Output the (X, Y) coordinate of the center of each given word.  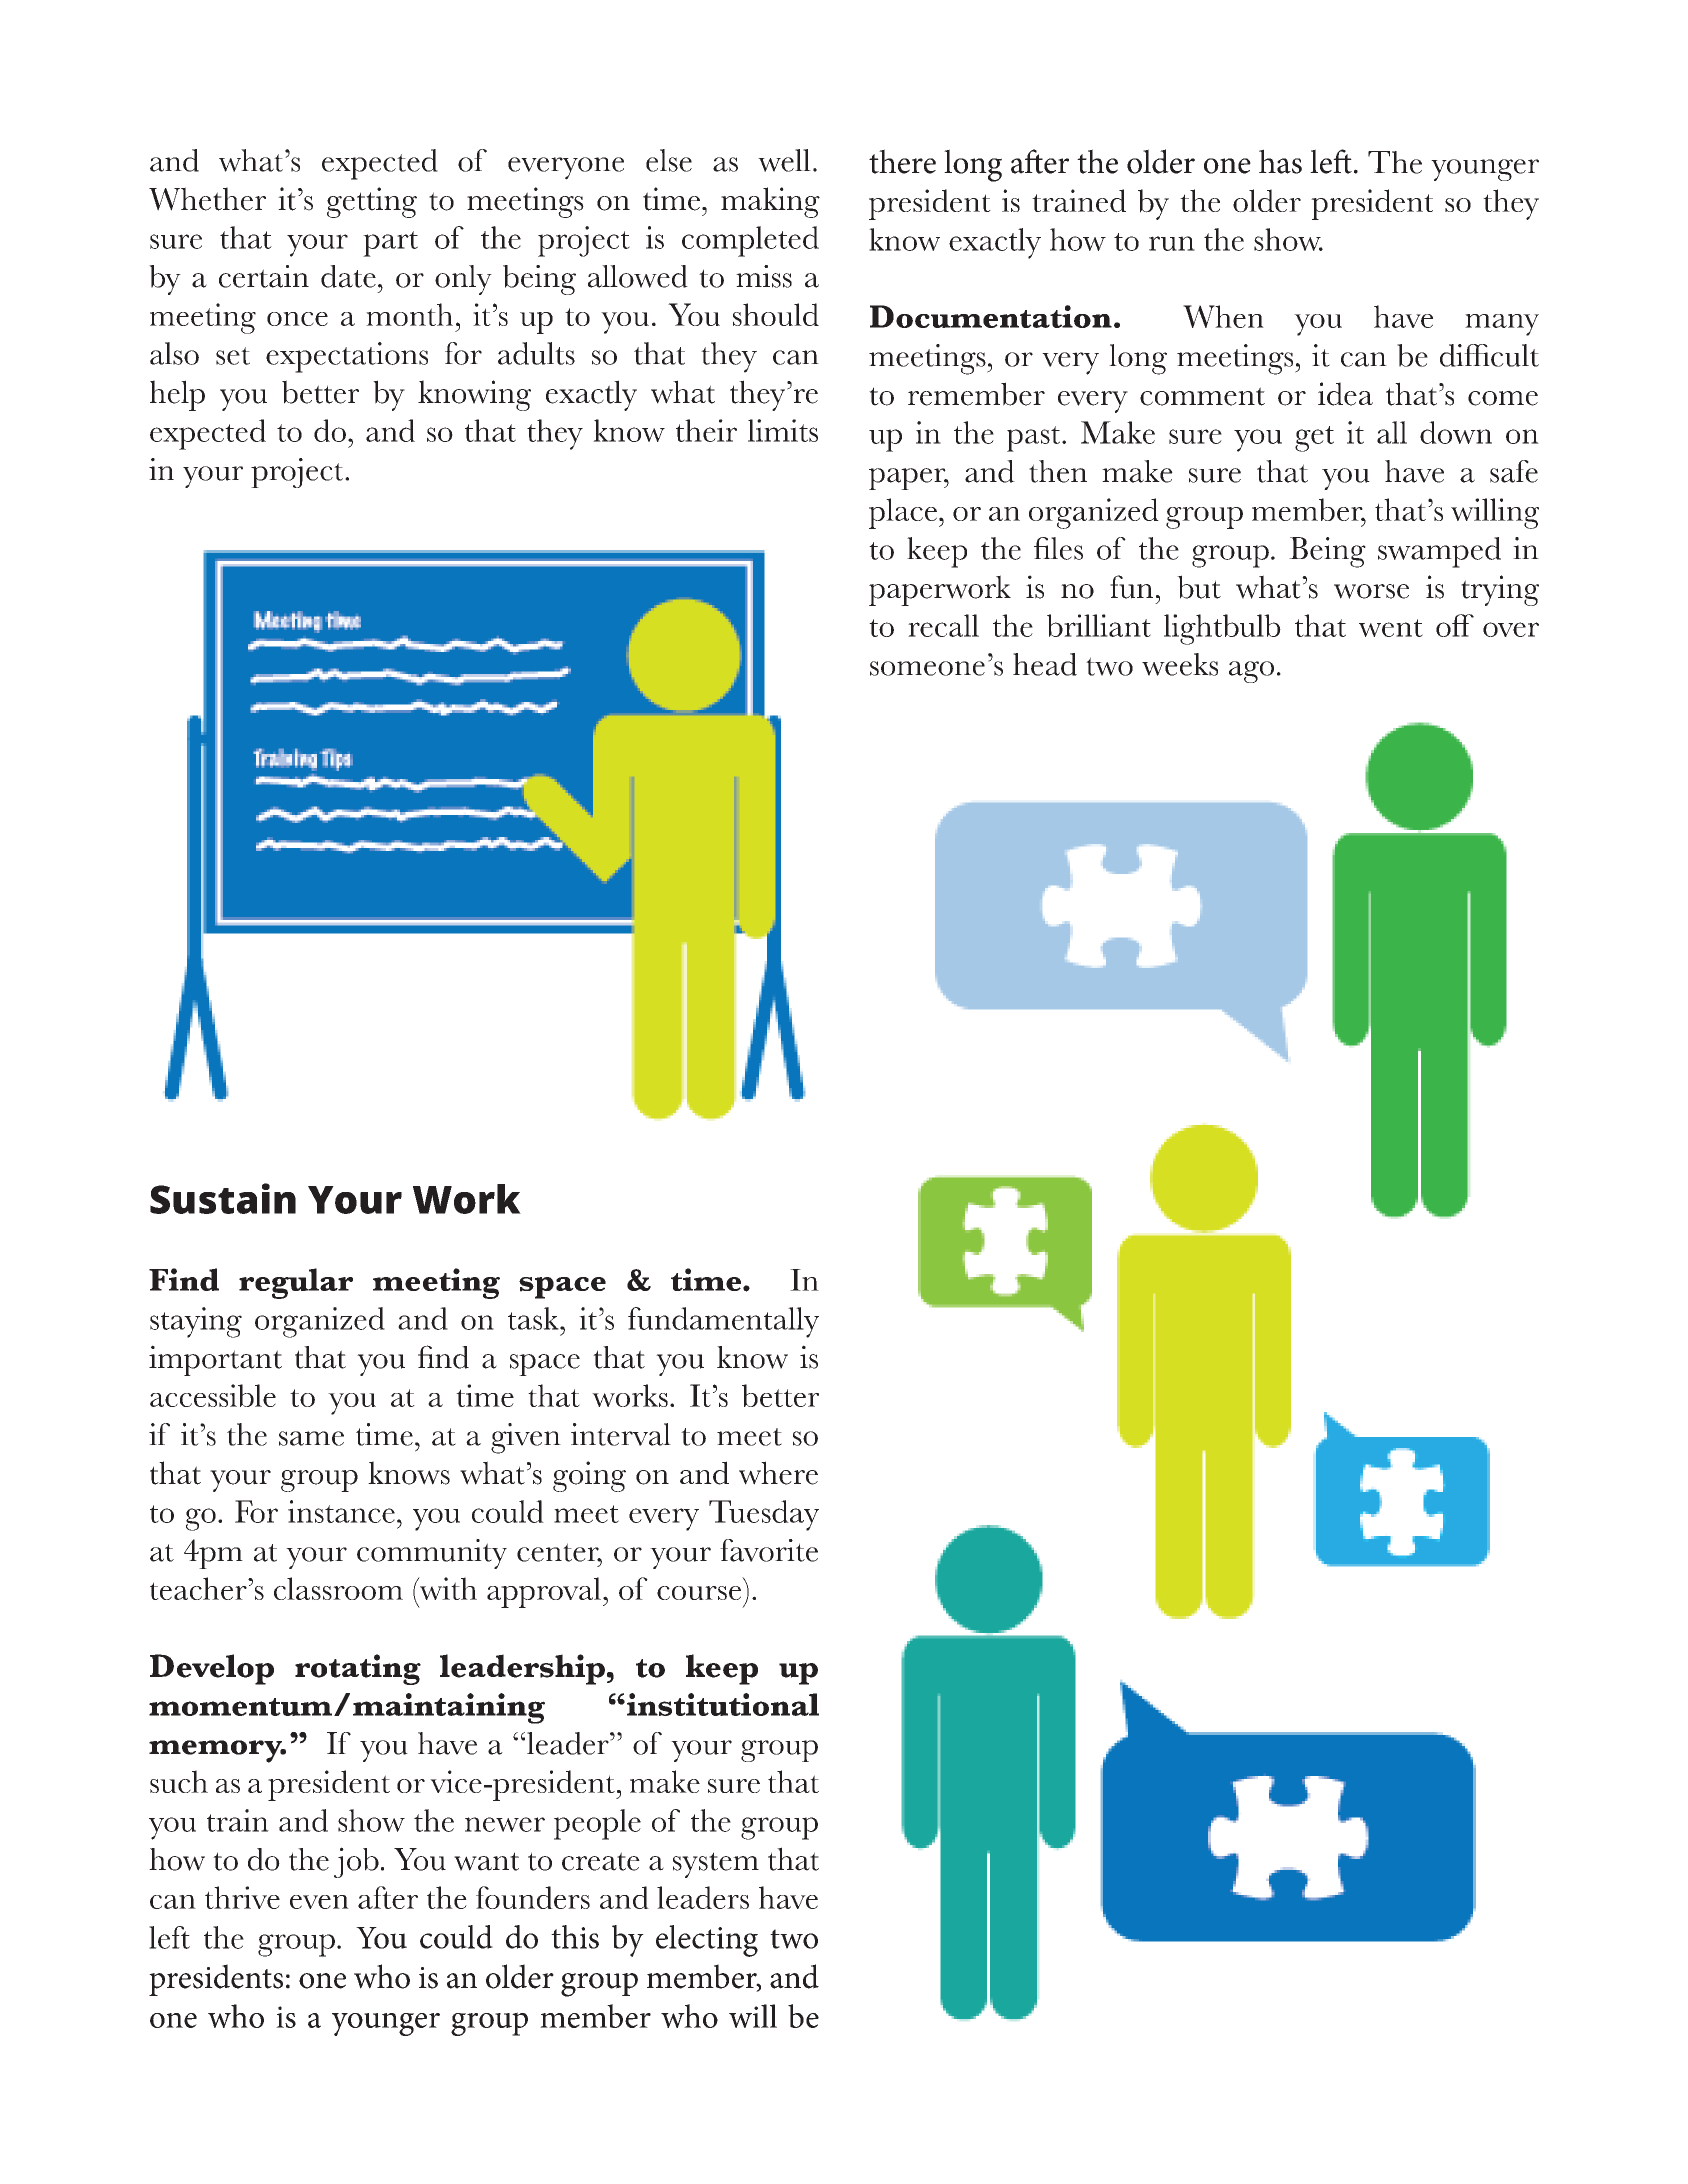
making (770, 202)
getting (372, 202)
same (311, 1438)
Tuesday (764, 1515)
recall (943, 625)
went (1391, 628)
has (1280, 161)
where (778, 1473)
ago (1251, 672)
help (177, 395)
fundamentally (723, 1322)
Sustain (223, 1198)
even (319, 1902)
